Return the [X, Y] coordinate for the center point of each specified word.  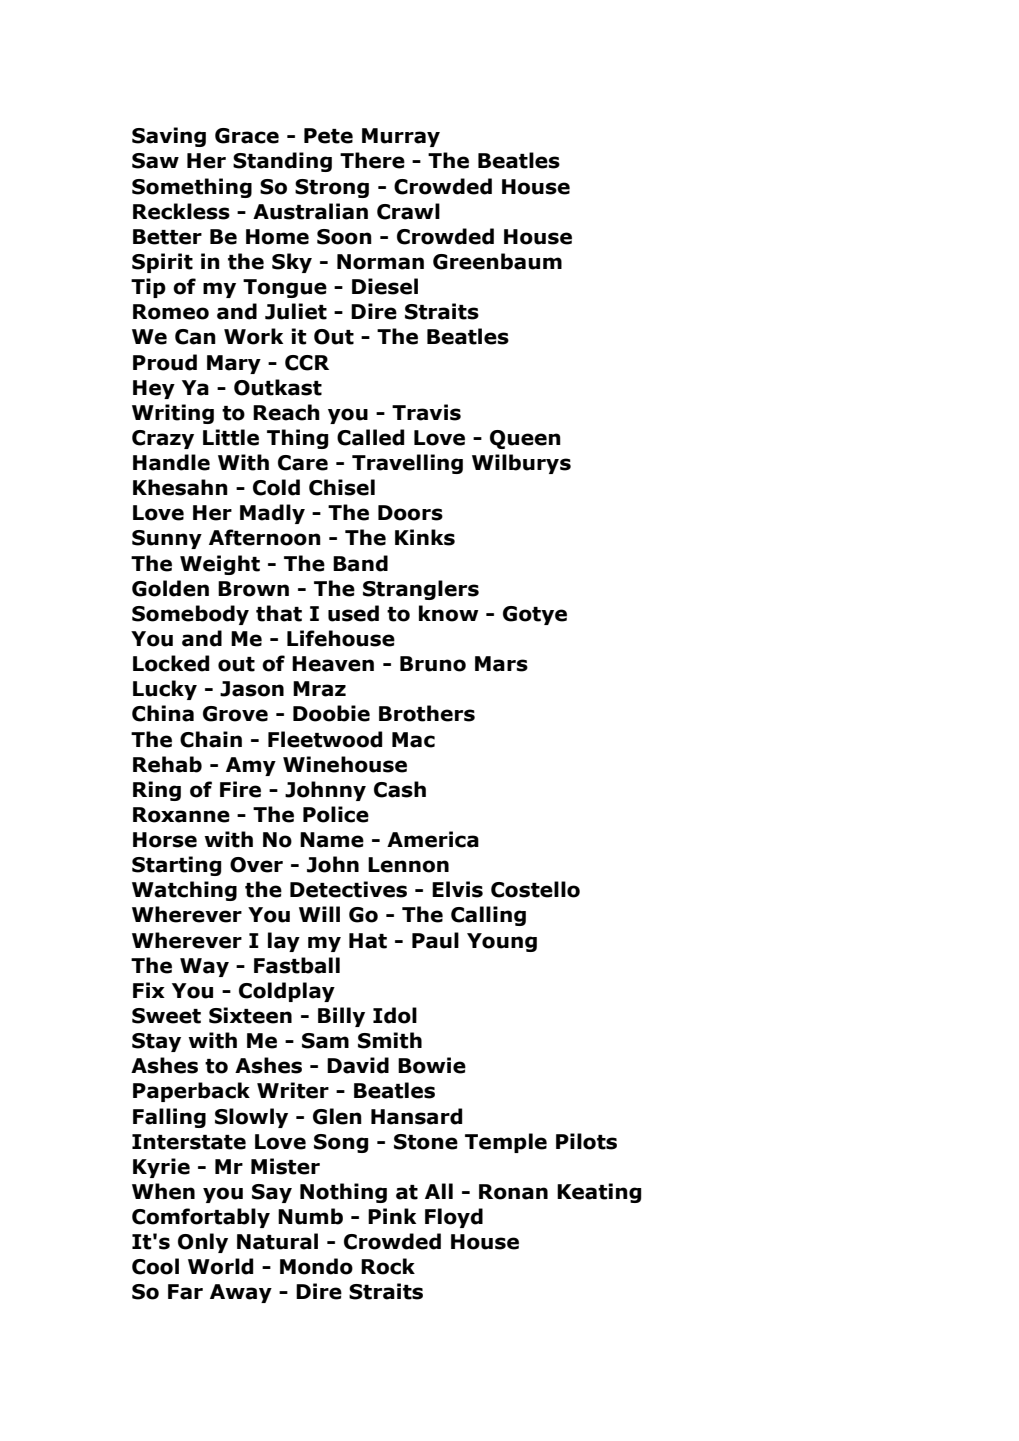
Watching [184, 891]
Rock [388, 1266]
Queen [525, 439]
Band [360, 563]
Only [203, 1243]
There [372, 160]
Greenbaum [497, 261]
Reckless [181, 211]
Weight [220, 565]
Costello [535, 889]
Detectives [348, 889]
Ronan [513, 1192]
